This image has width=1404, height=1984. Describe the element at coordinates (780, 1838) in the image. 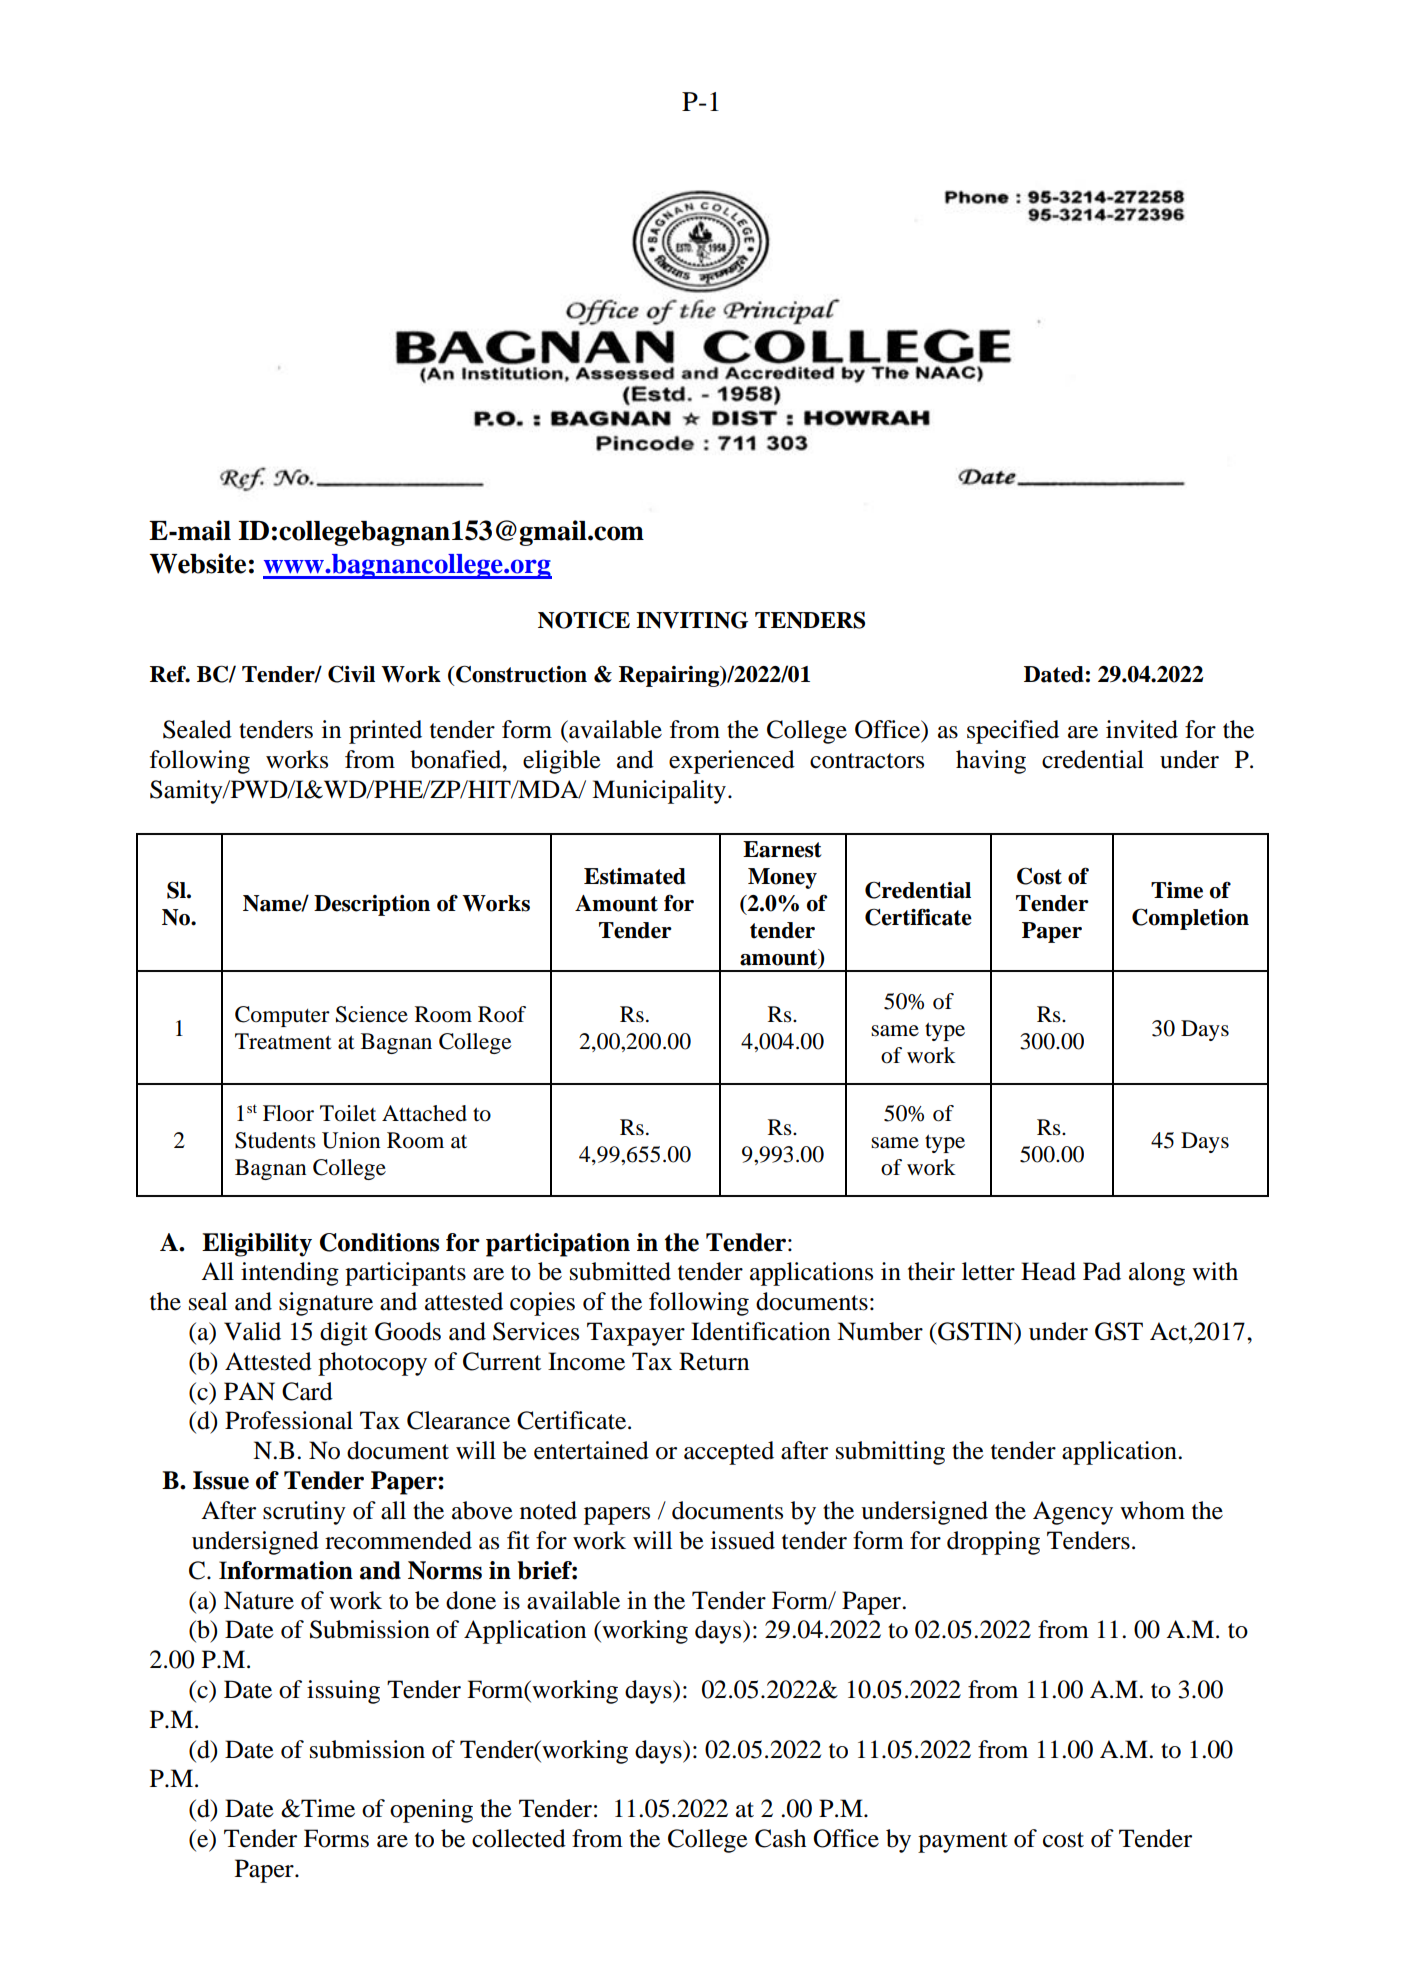

I see `Cash` at that location.
